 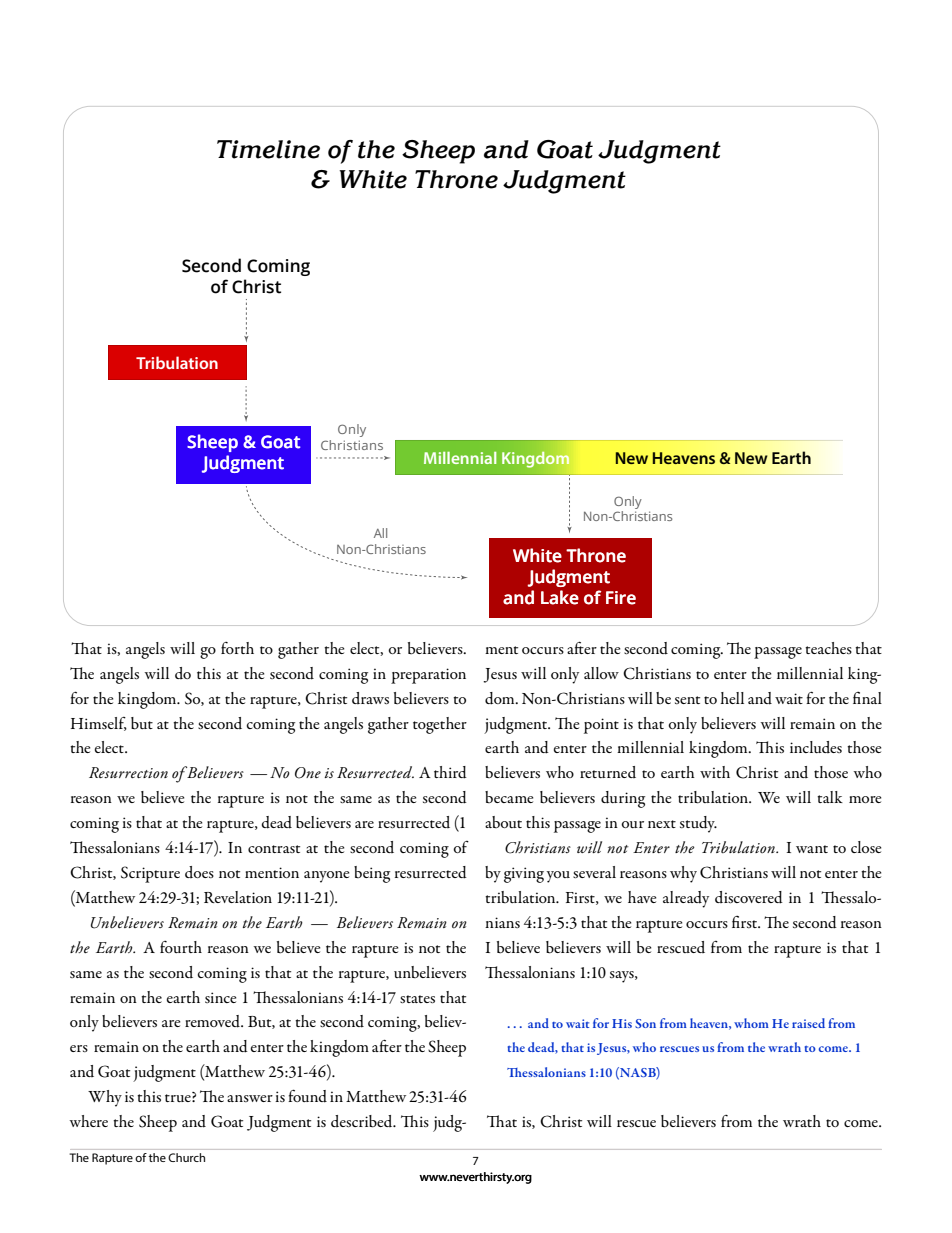 I want to click on teaches, so click(x=828, y=648).
